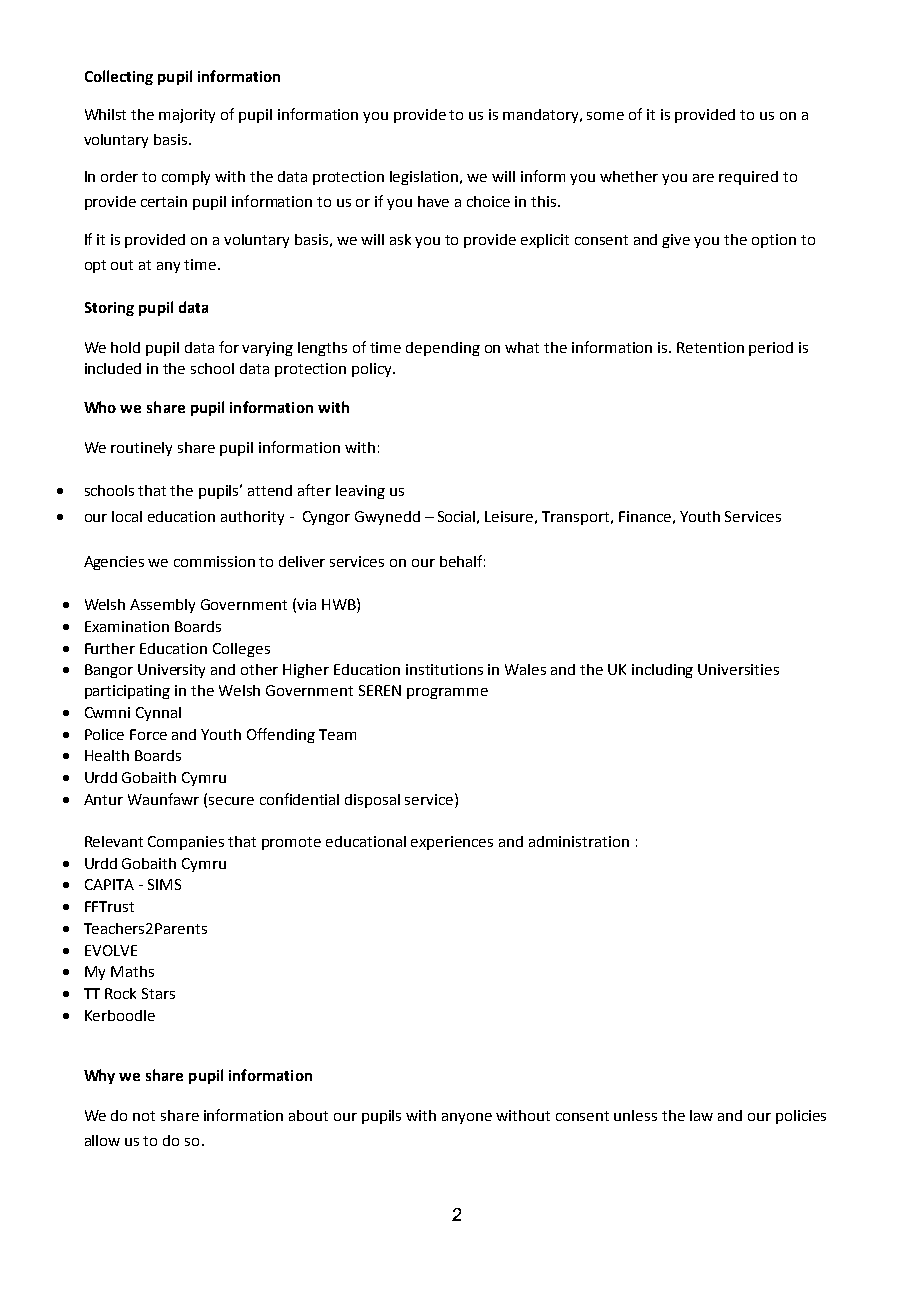  I want to click on law, so click(701, 1115).
